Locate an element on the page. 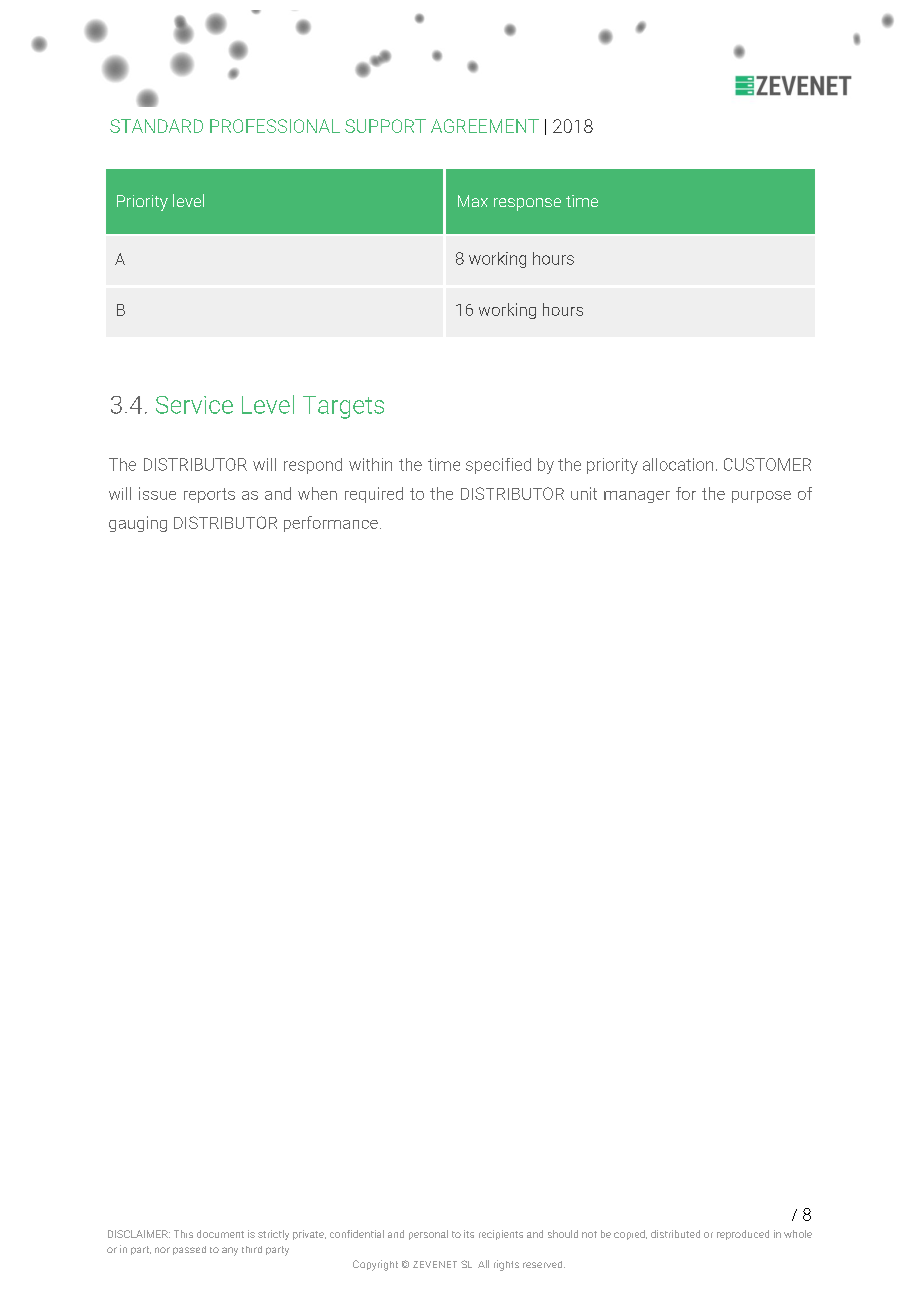 Image resolution: width=924 pixels, height=1308 pixels. specified is located at coordinates (498, 466).
